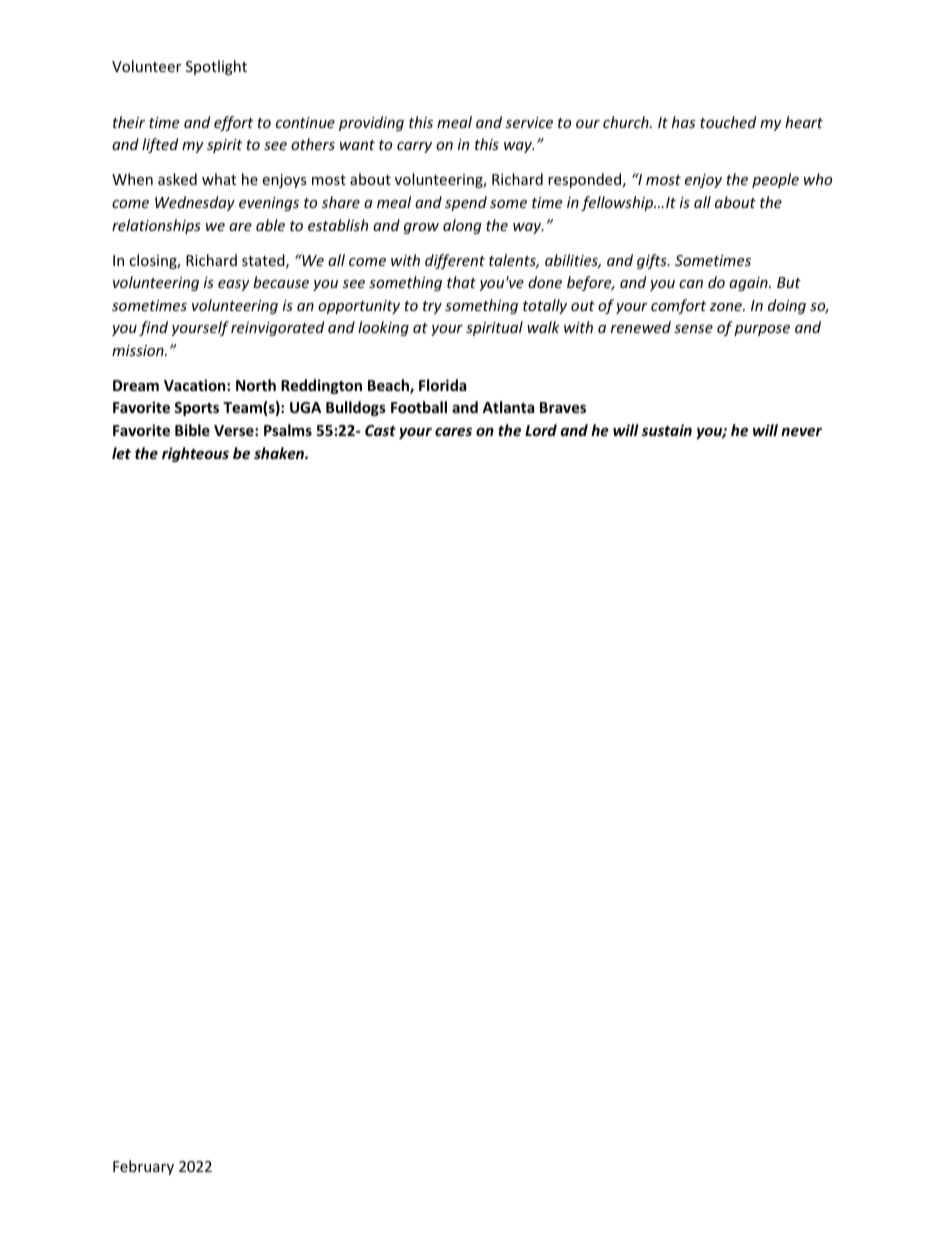 The width and height of the screenshot is (952, 1233). I want to click on touched, so click(728, 122).
